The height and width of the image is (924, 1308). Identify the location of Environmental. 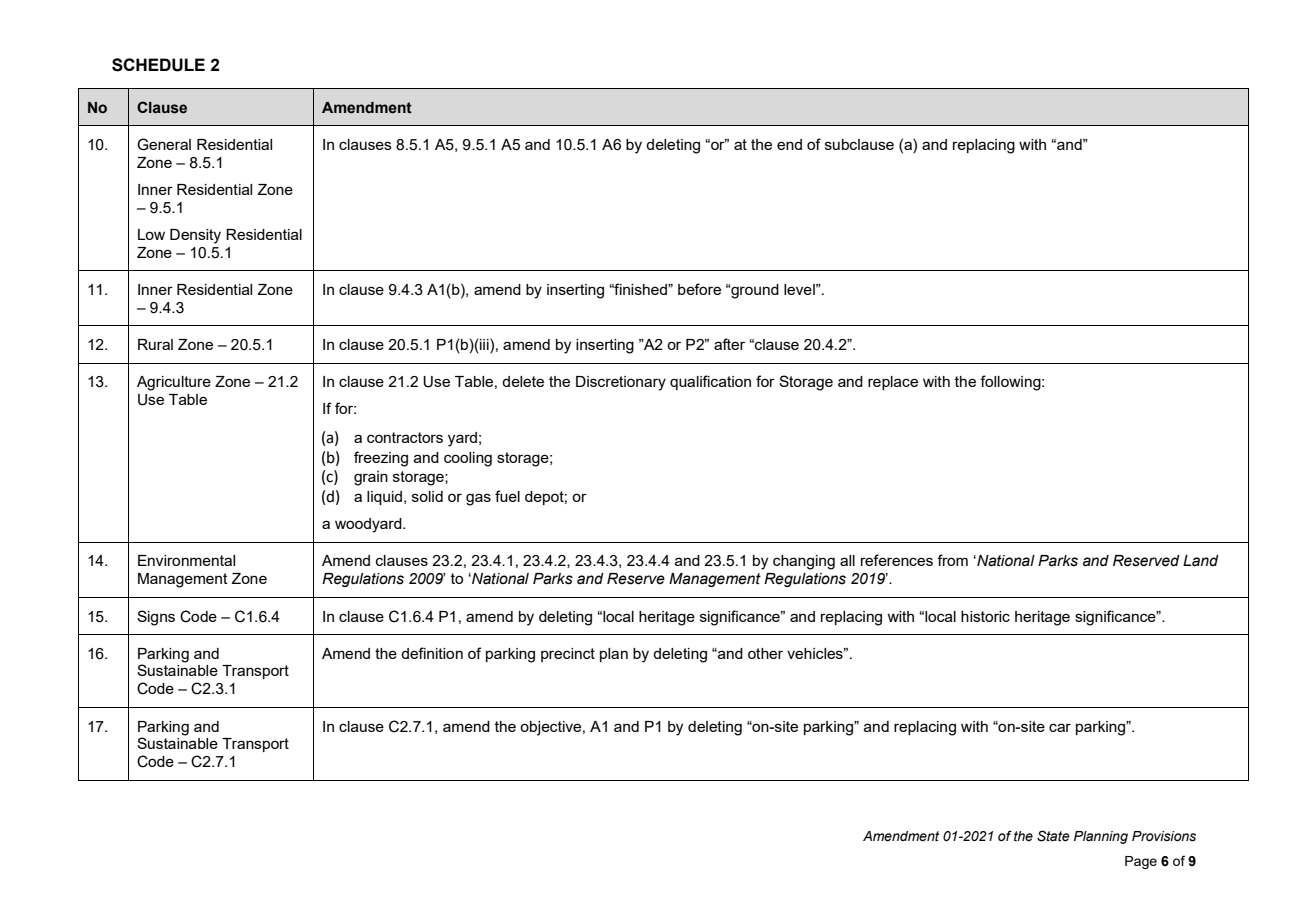
(186, 560).
